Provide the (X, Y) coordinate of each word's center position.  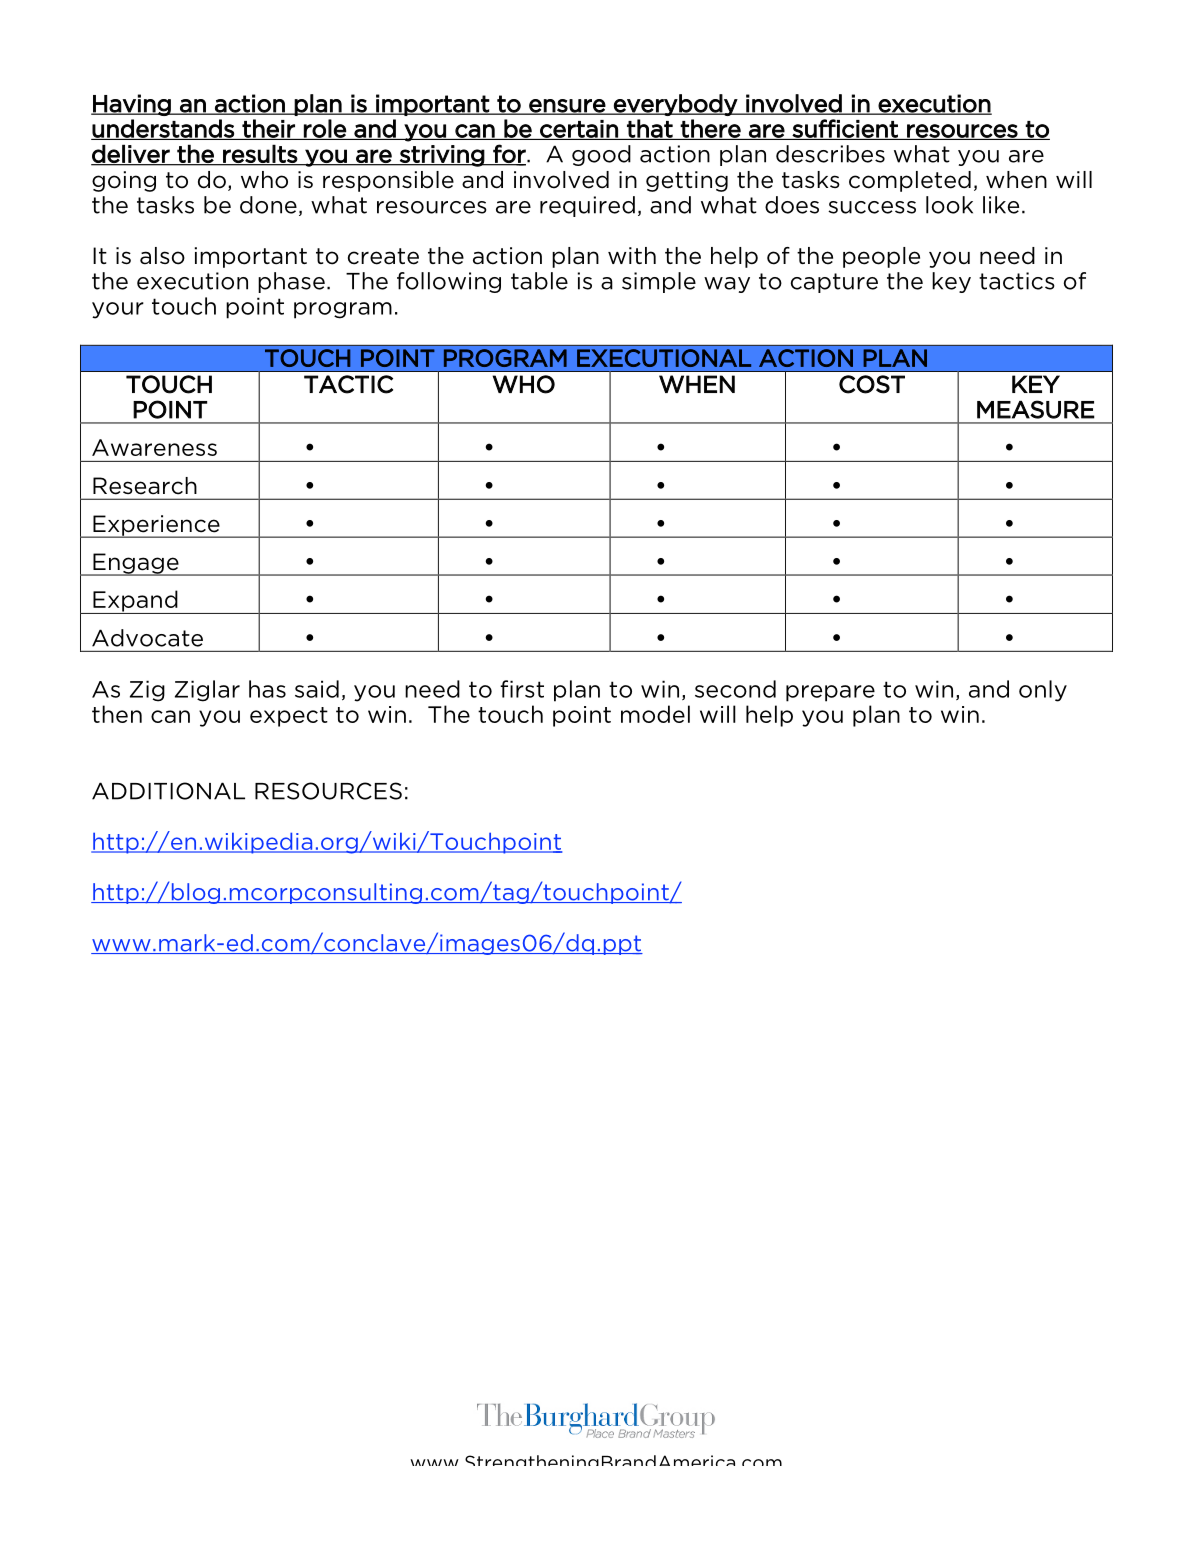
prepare (830, 693)
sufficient (845, 129)
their (269, 129)
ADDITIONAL (168, 791)
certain (579, 130)
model (655, 714)
